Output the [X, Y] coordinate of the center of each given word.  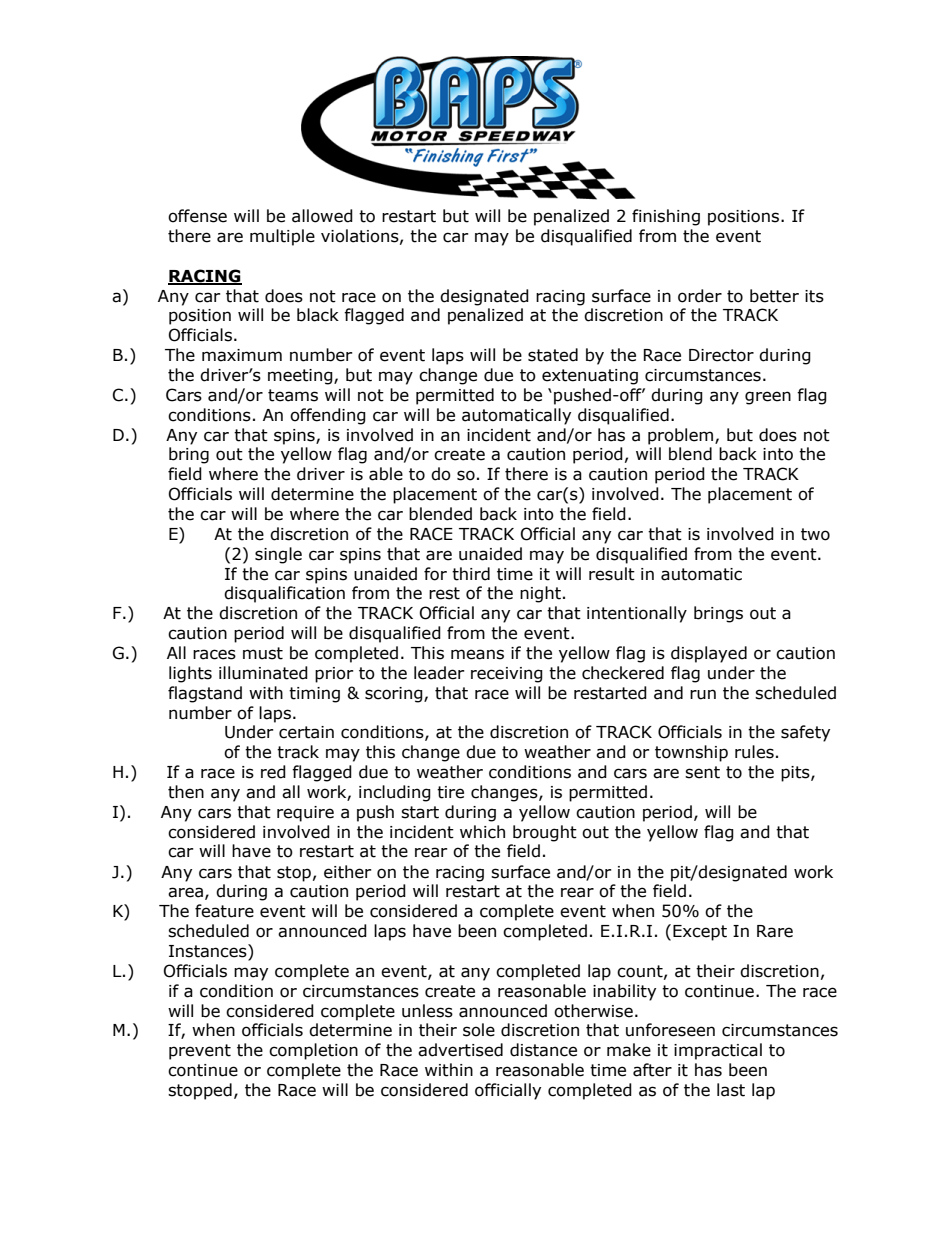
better [774, 296]
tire [450, 792]
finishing [666, 217]
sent [702, 772]
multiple [282, 237]
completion [313, 1051]
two [815, 534]
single [278, 555]
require [305, 814]
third [471, 574]
